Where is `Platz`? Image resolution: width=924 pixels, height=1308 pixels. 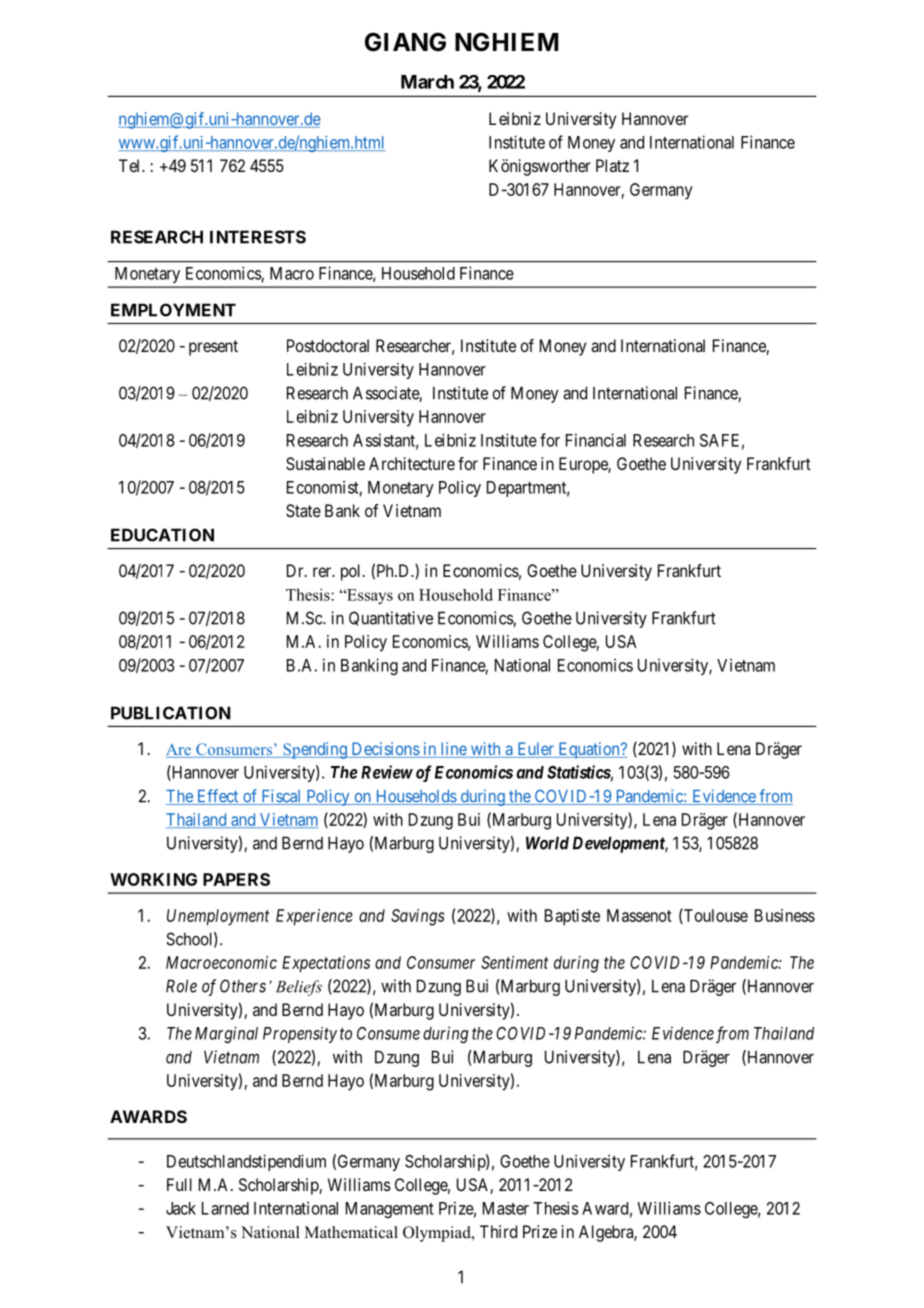
Platz is located at coordinates (612, 165).
